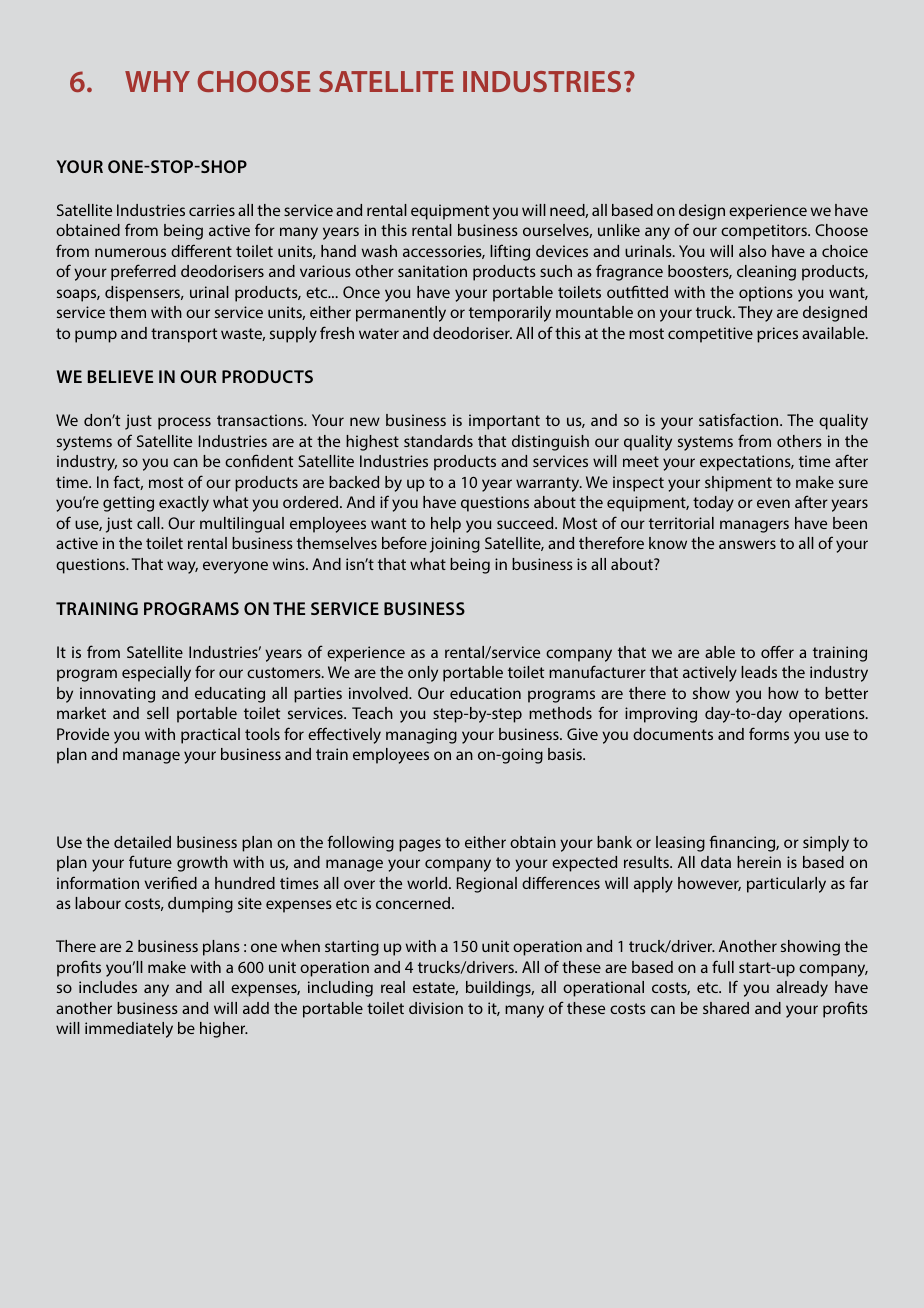 Image resolution: width=924 pixels, height=1308 pixels. I want to click on immediately, so click(129, 1030).
